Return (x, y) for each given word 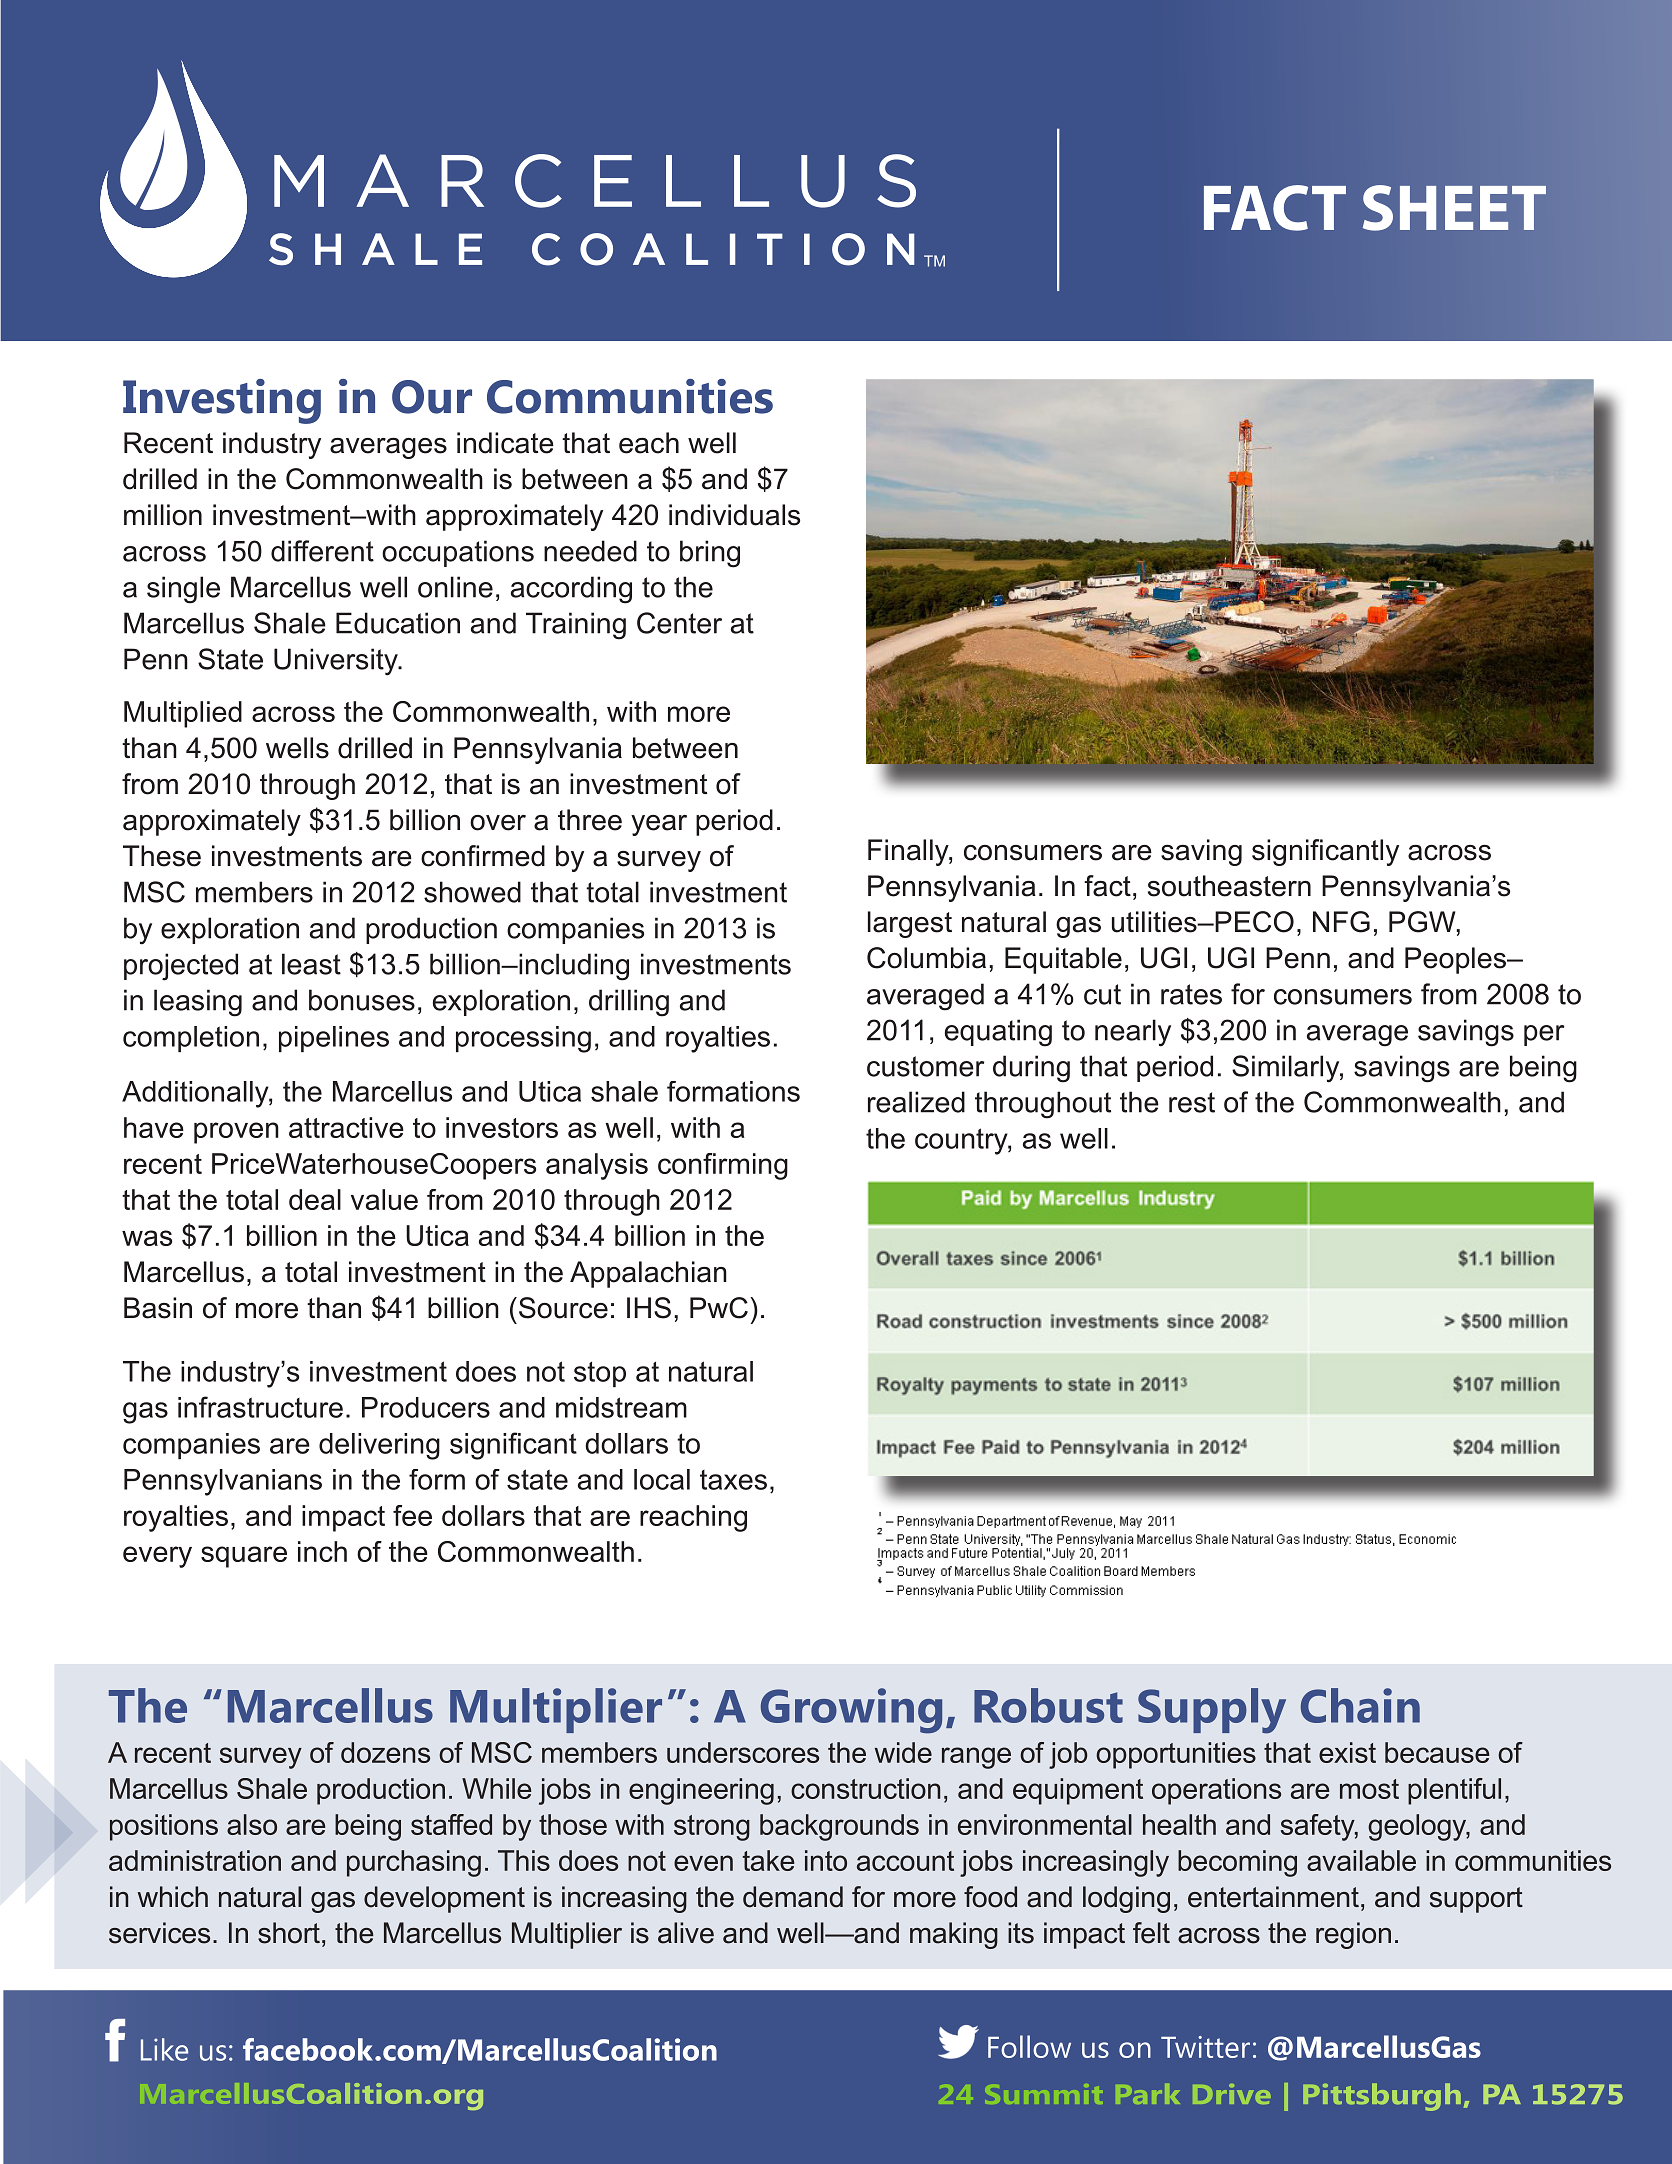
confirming (723, 1166)
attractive (346, 1127)
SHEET (1454, 208)
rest (1192, 1102)
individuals (734, 515)
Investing (222, 401)
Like (164, 2049)
